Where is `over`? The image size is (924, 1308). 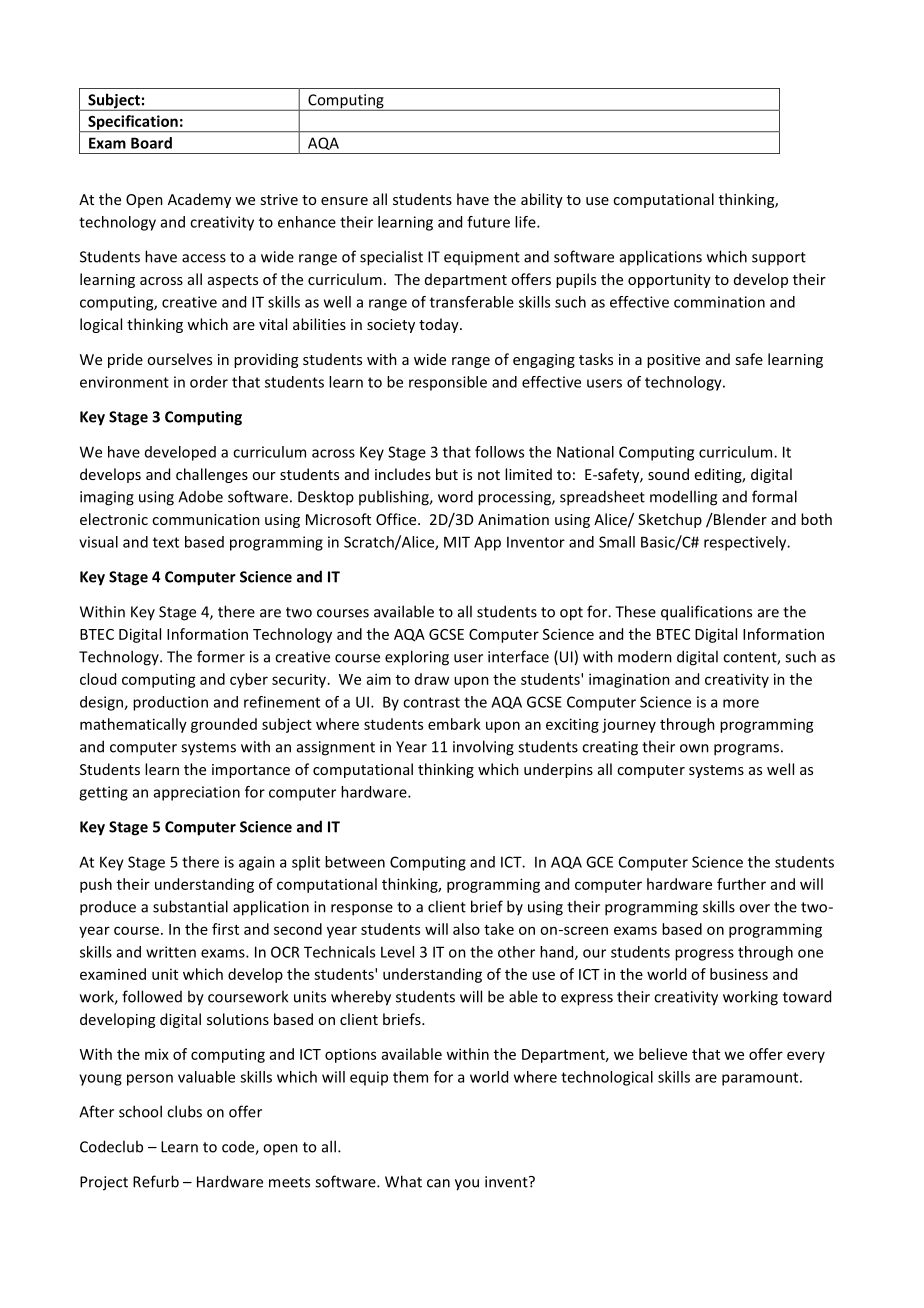
over is located at coordinates (754, 908).
